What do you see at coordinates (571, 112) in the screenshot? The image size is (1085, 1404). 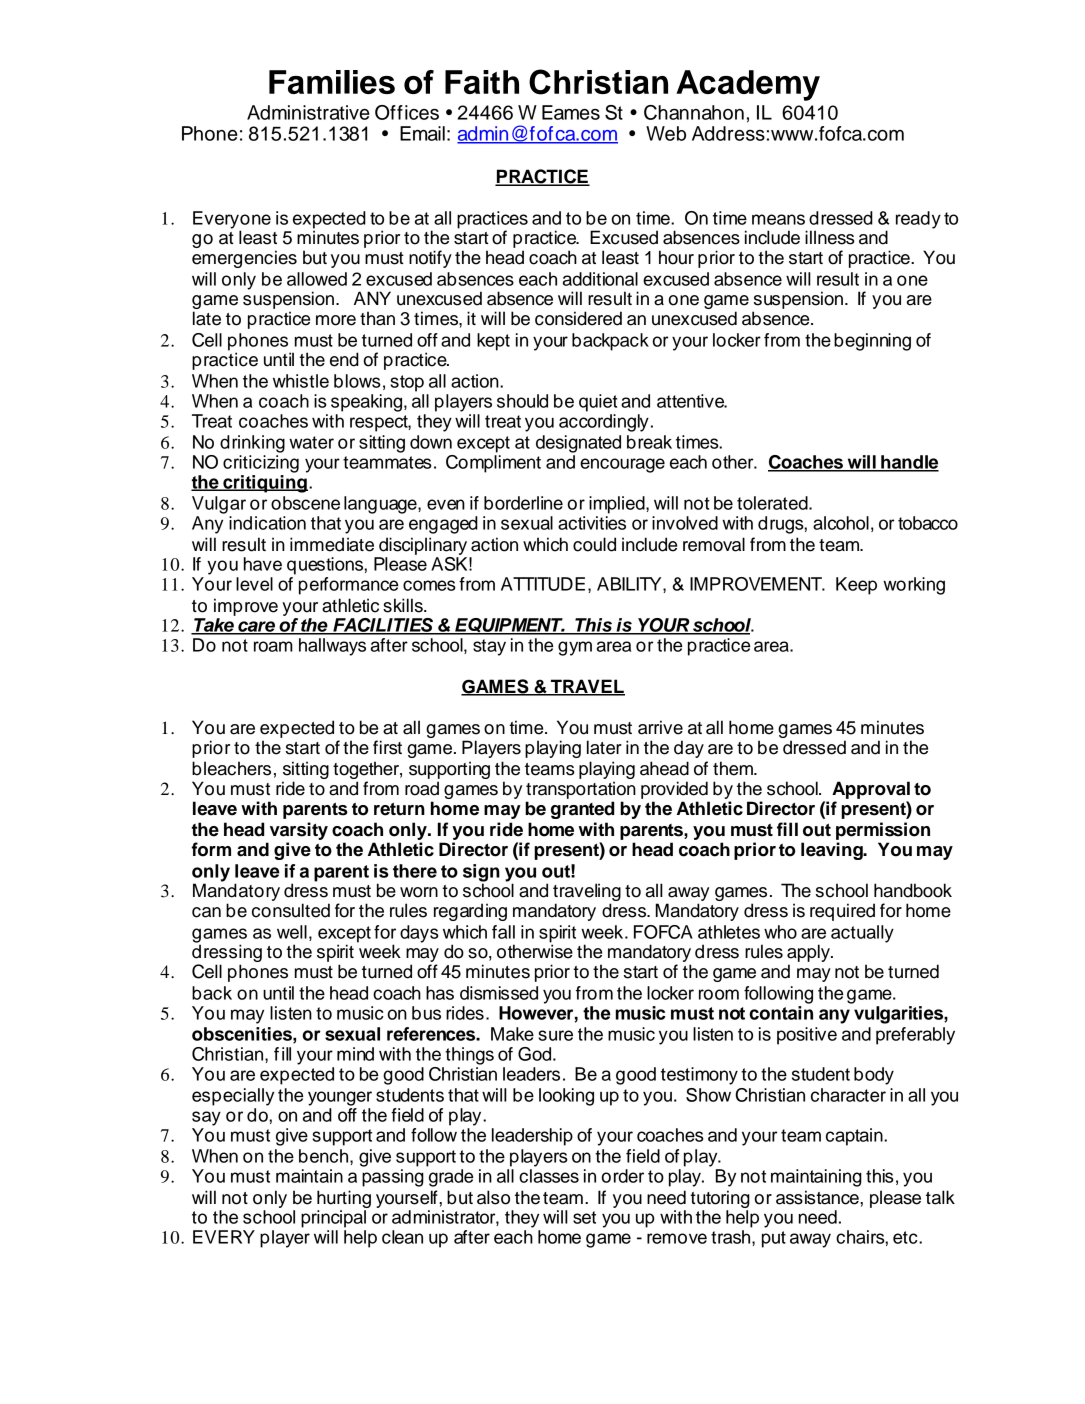 I see `Eames` at bounding box center [571, 112].
